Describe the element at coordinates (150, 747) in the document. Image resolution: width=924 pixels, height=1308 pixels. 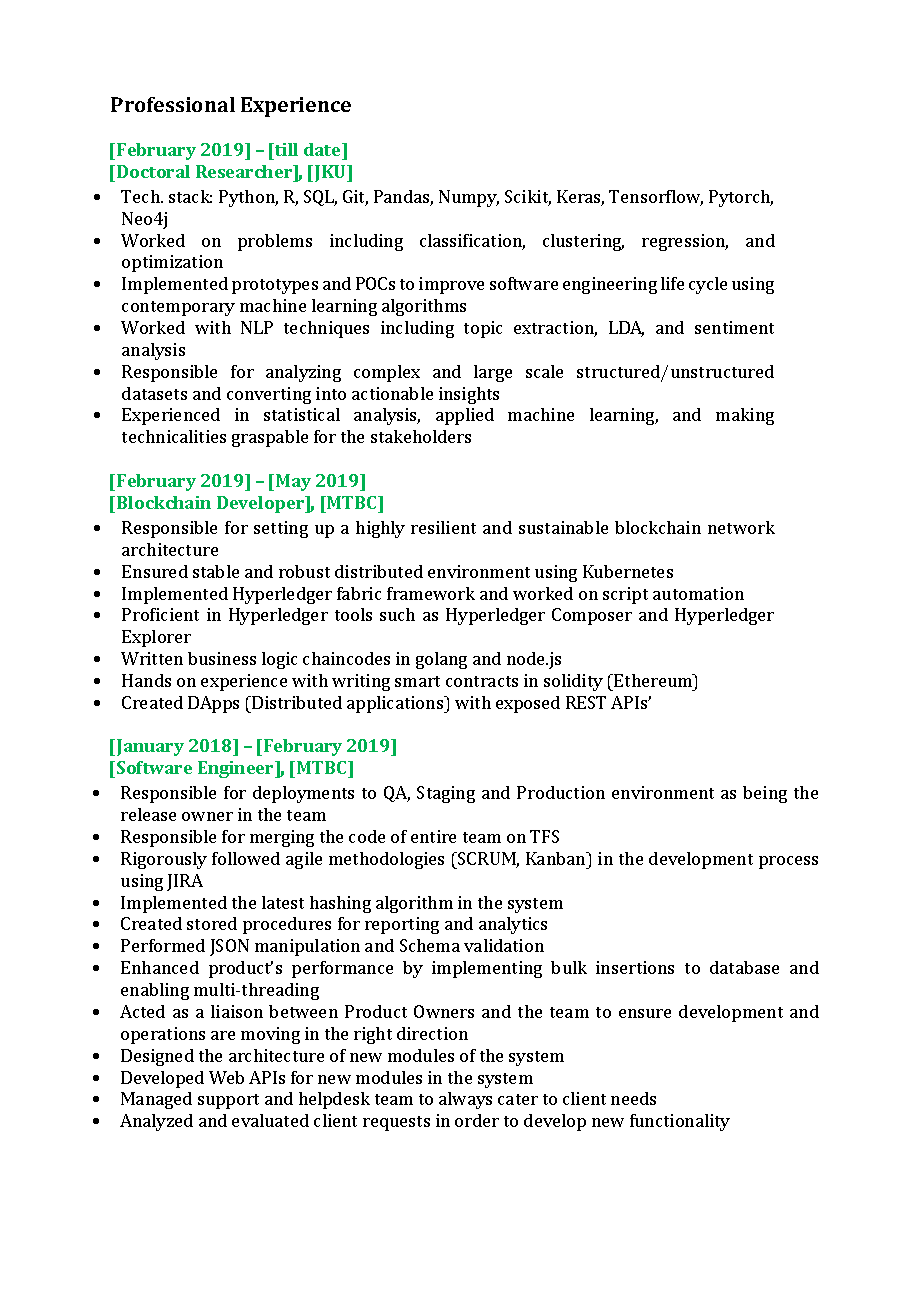
I see `January` at that location.
